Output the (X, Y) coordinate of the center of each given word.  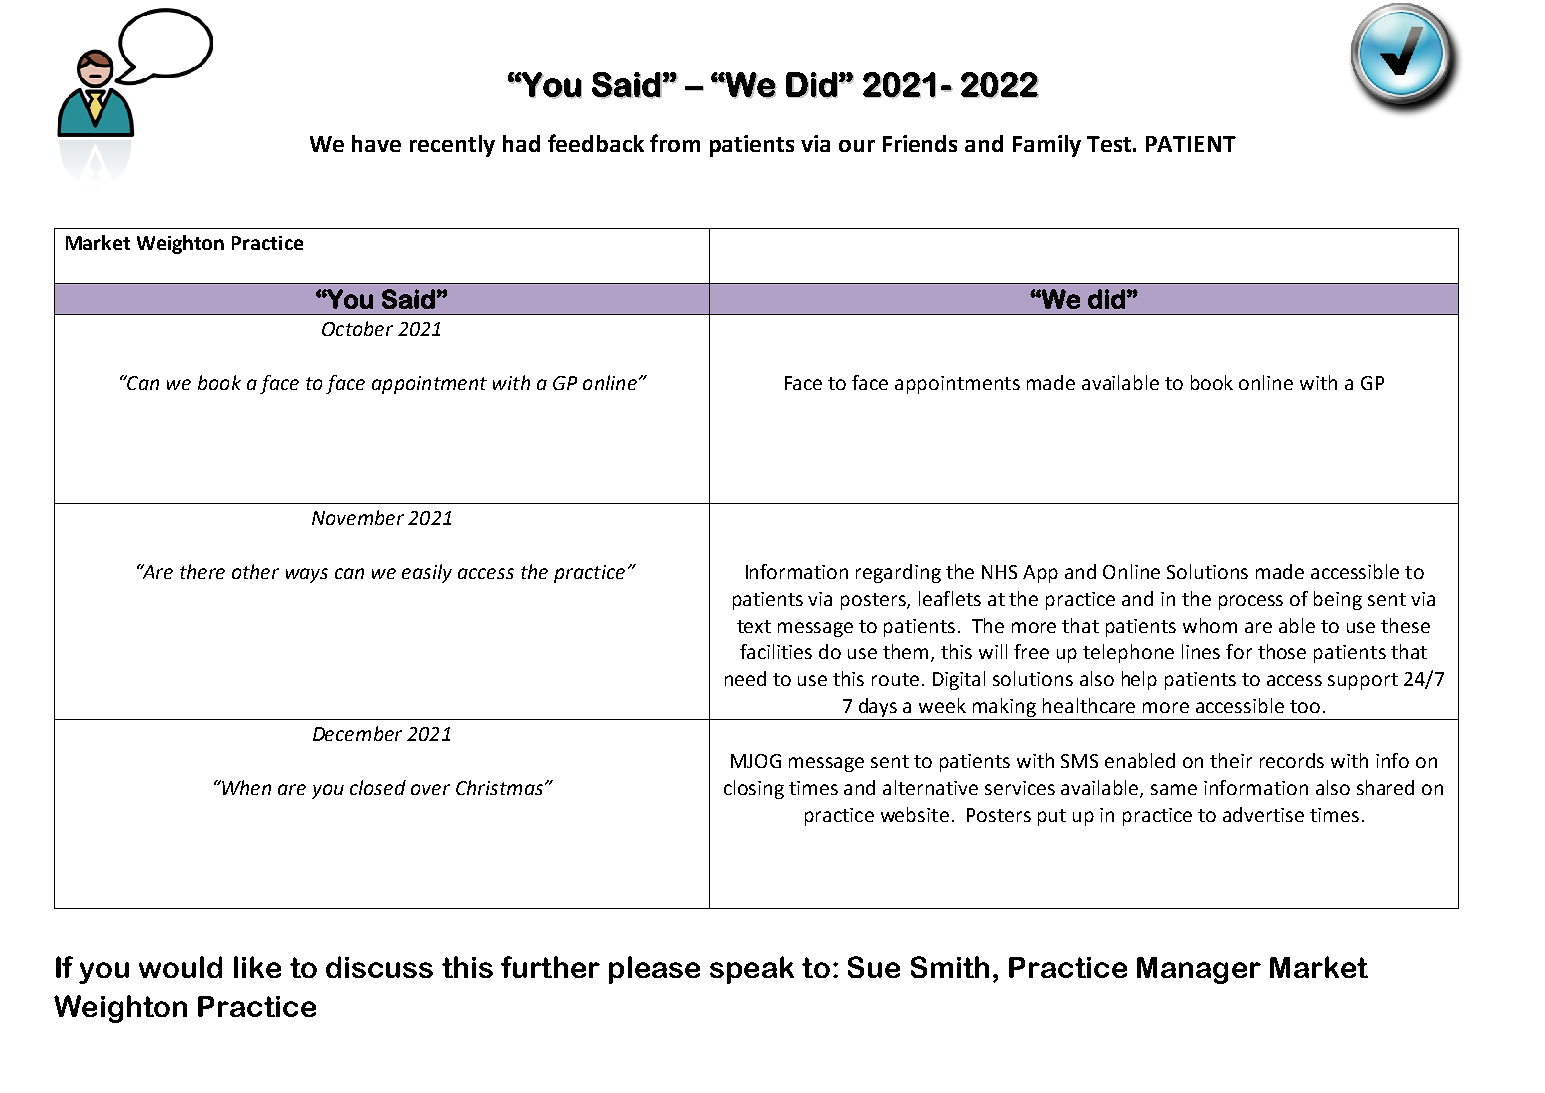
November (358, 517)
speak (752, 970)
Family (1047, 146)
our (857, 146)
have (376, 143)
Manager (1199, 970)
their (1231, 760)
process (1251, 602)
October (357, 328)
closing (754, 789)
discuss (379, 967)
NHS (999, 572)
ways (307, 575)
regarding (898, 573)
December (357, 733)
